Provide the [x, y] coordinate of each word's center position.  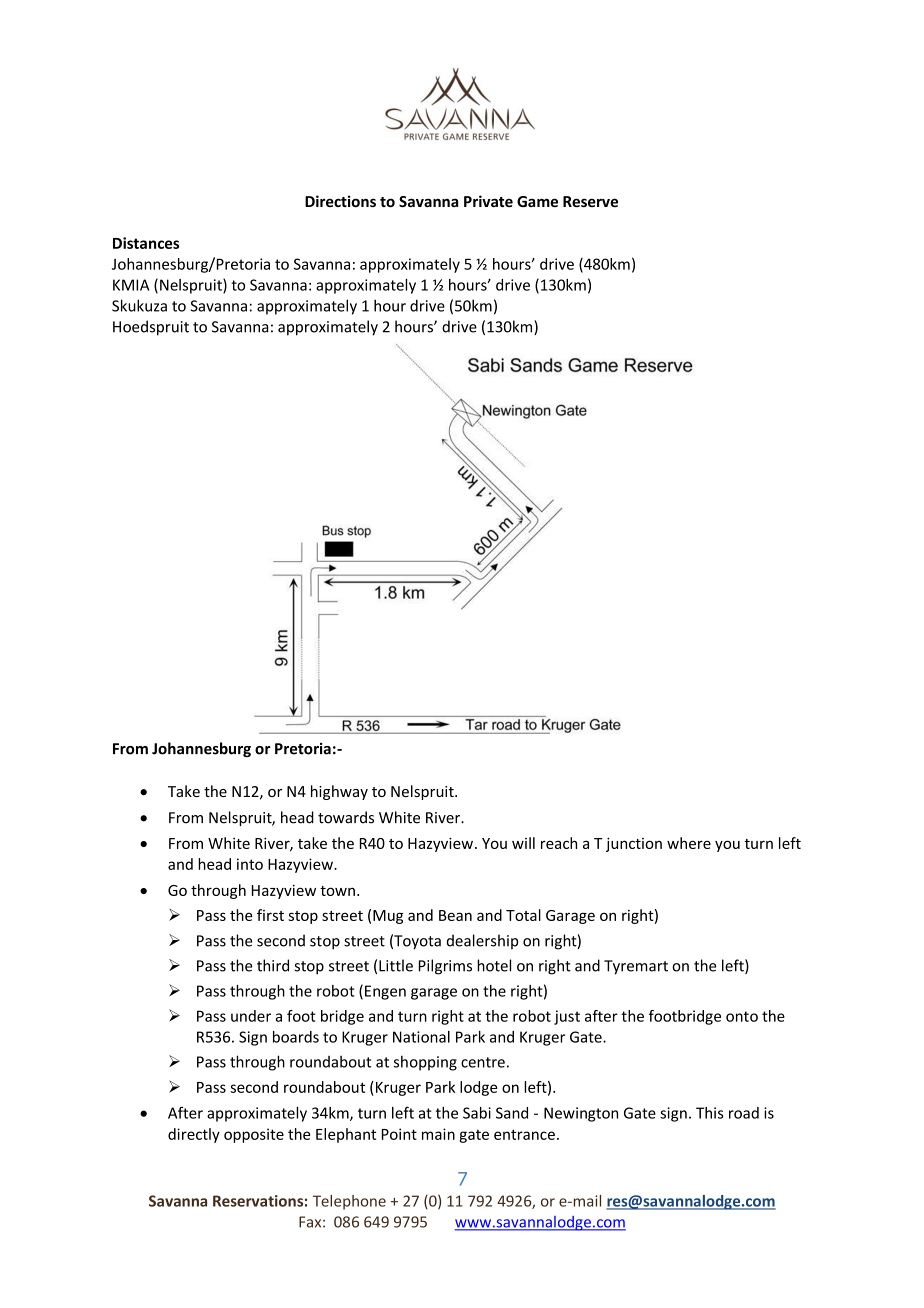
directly [194, 1135]
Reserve [590, 201]
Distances [146, 243]
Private [488, 201]
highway [339, 792]
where [689, 843]
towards [346, 817]
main [438, 1134]
